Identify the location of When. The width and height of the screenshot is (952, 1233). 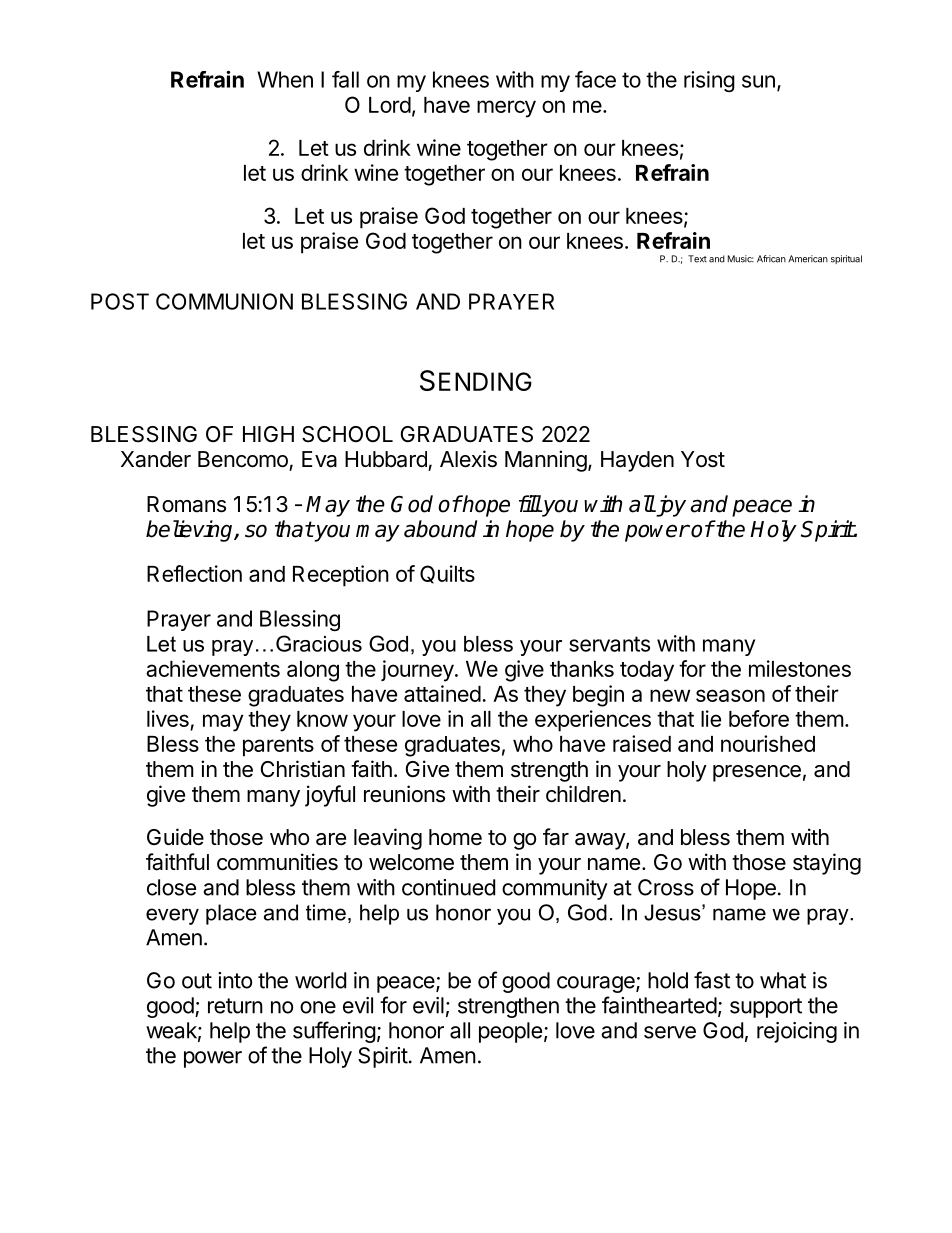
(285, 79).
